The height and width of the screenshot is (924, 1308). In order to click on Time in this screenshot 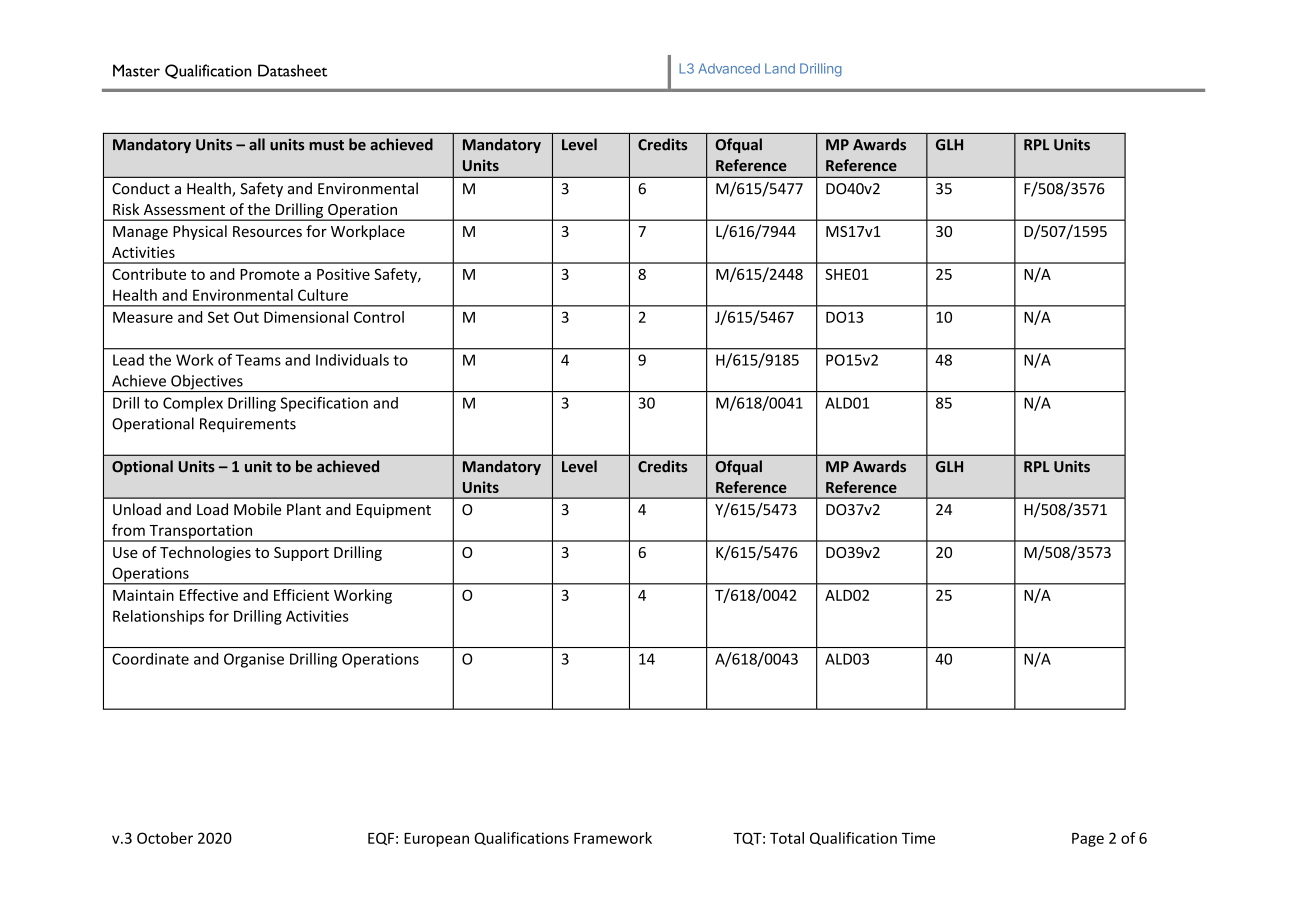, I will do `click(918, 838)`.
